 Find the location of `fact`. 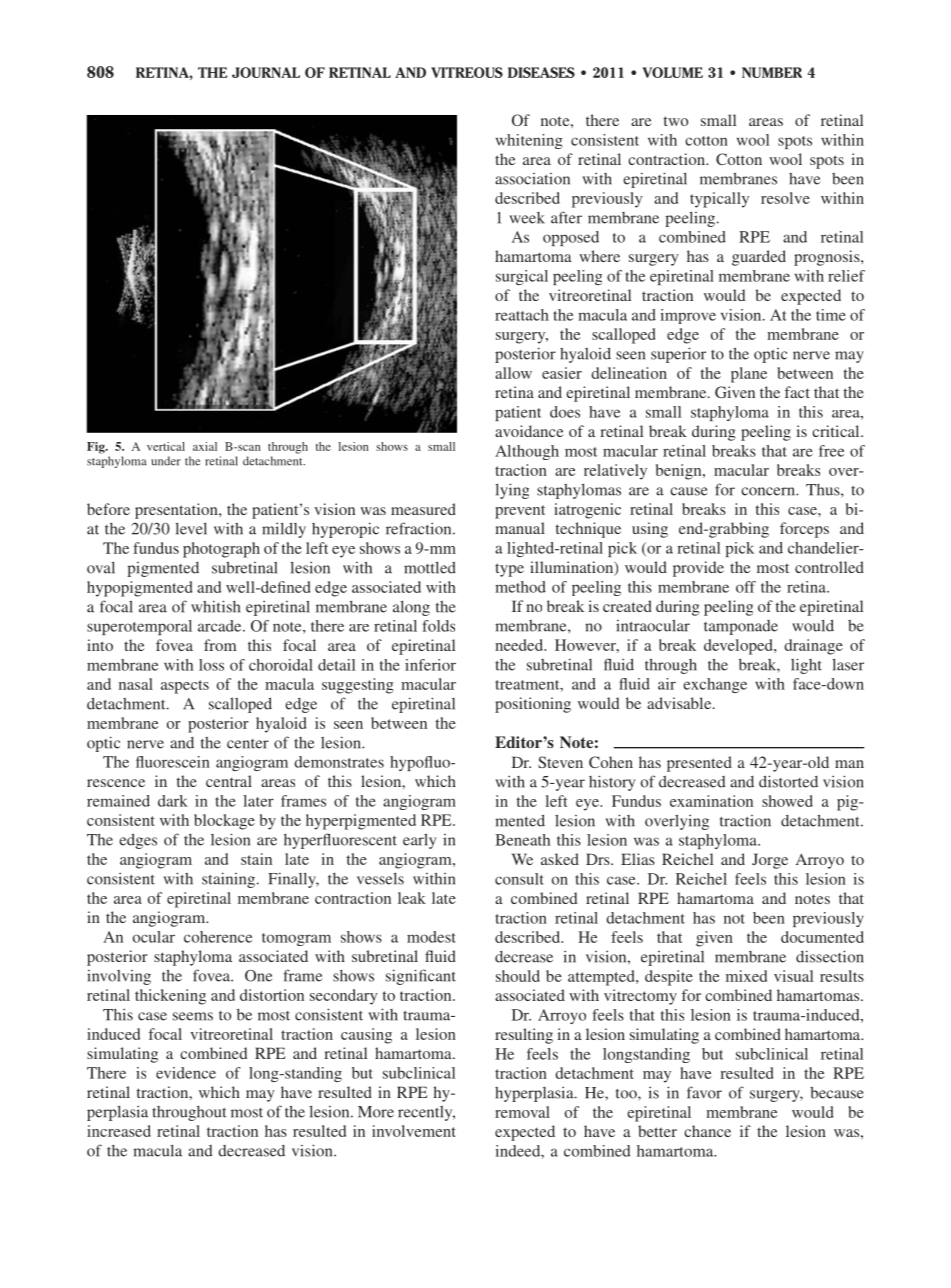

fact is located at coordinates (797, 392).
